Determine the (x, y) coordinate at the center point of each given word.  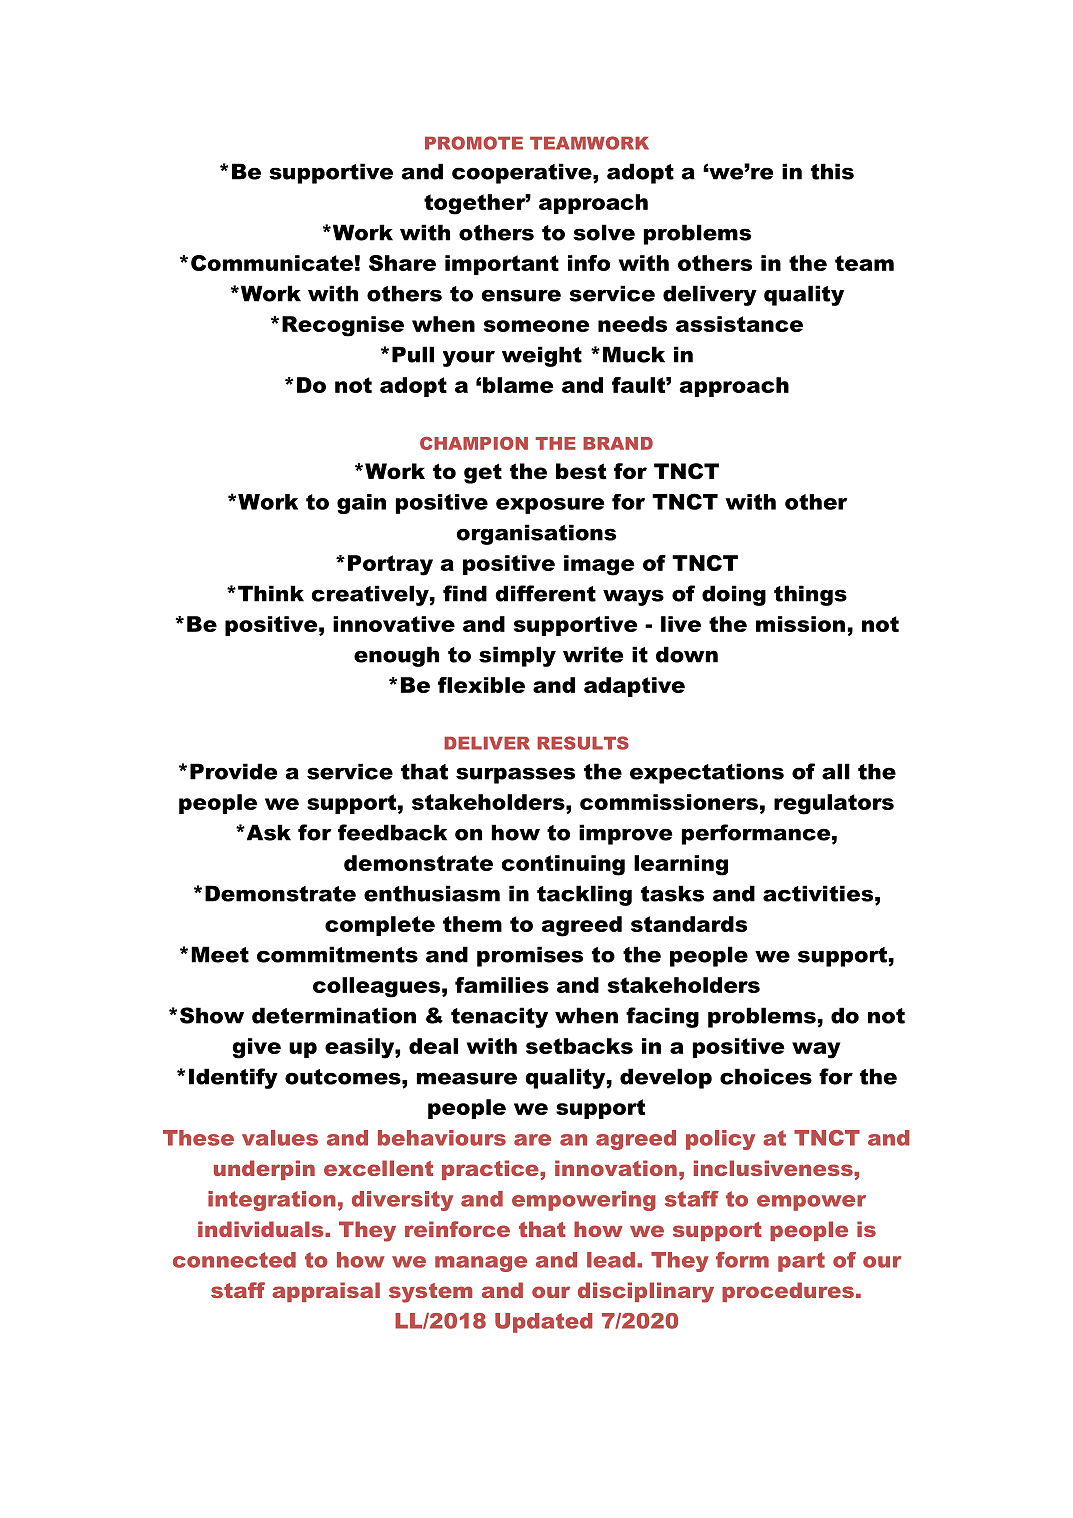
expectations (707, 773)
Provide (233, 771)
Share (402, 263)
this (832, 171)
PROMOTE (474, 143)
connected (234, 1260)
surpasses (515, 775)
